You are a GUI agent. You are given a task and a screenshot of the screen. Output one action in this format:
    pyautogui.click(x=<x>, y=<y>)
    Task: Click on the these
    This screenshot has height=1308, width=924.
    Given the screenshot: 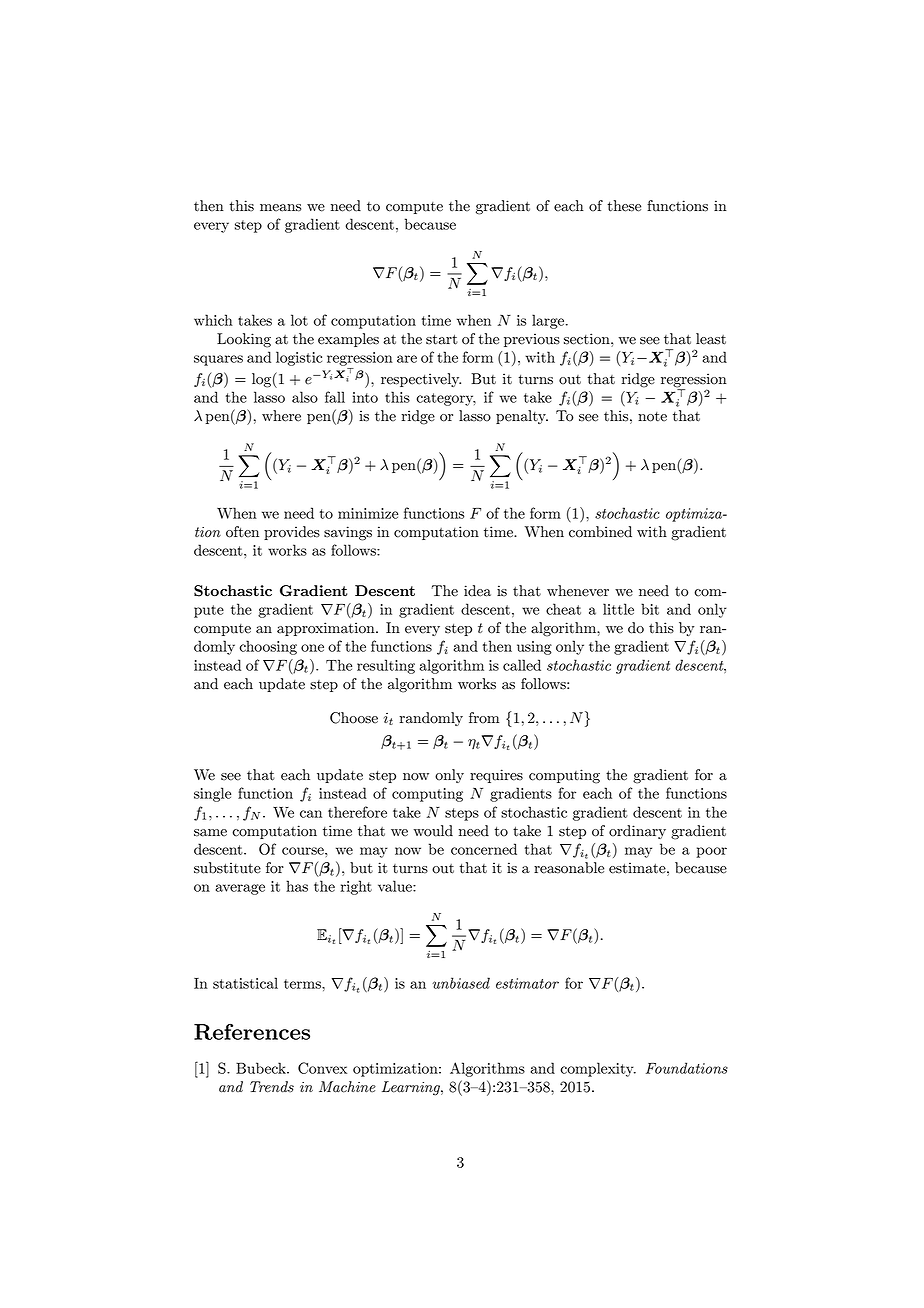 What is the action you would take?
    pyautogui.click(x=624, y=206)
